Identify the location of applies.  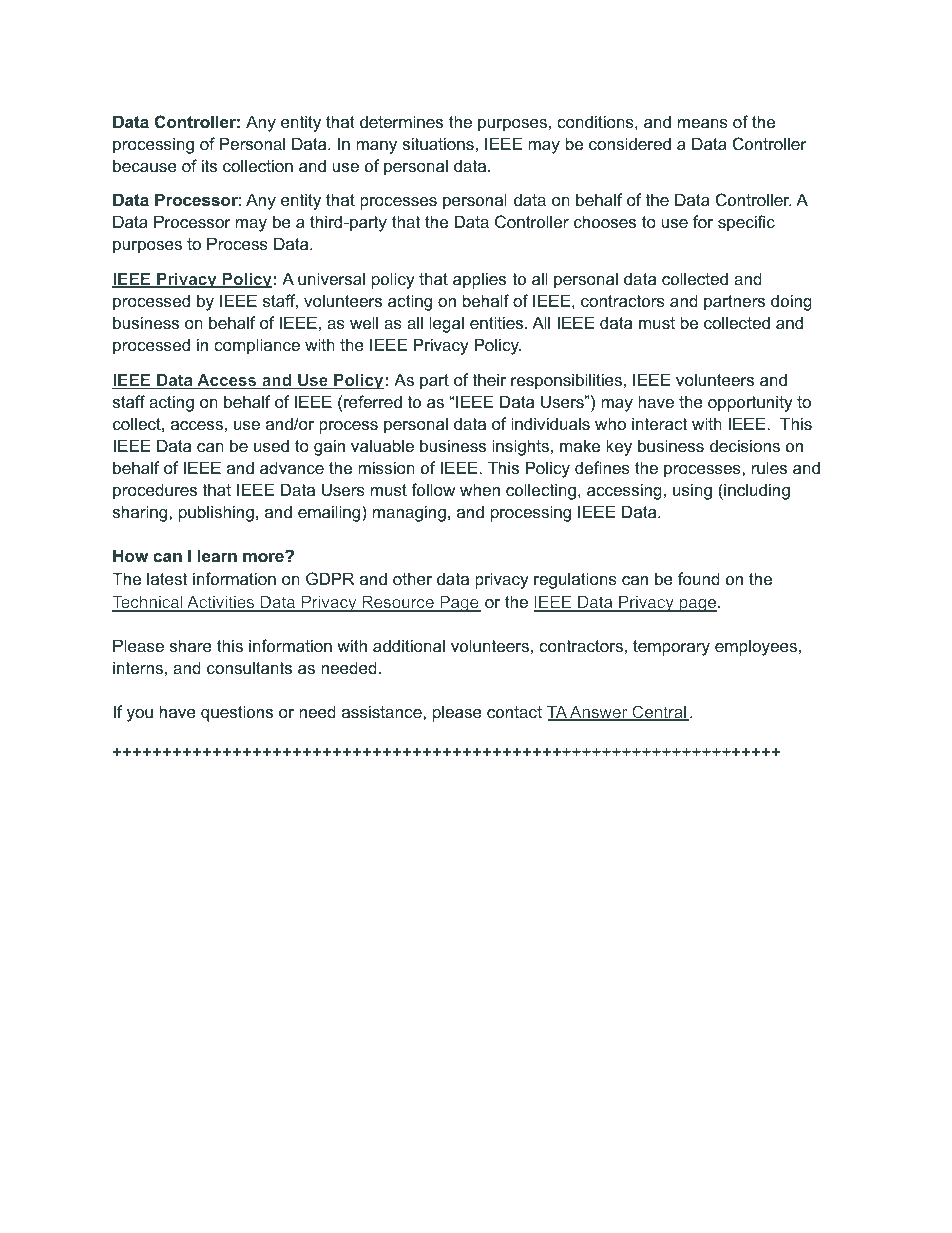
(479, 280).
